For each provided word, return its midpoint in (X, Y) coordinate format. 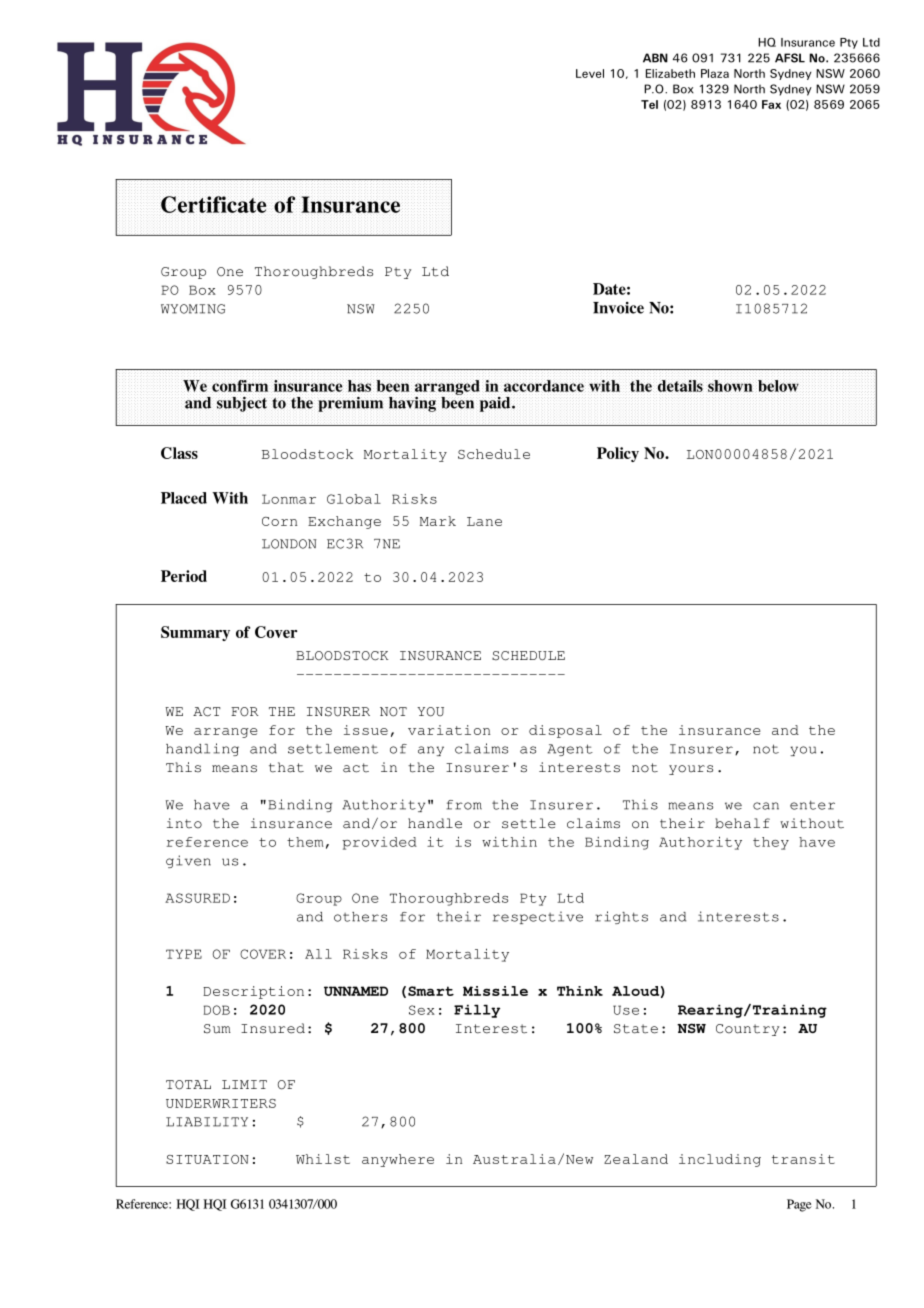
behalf (742, 823)
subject (242, 404)
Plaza (715, 73)
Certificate (213, 204)
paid (496, 404)
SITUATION (207, 1159)
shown (730, 386)
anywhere (398, 1160)
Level (590, 73)
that (286, 767)
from (464, 805)
